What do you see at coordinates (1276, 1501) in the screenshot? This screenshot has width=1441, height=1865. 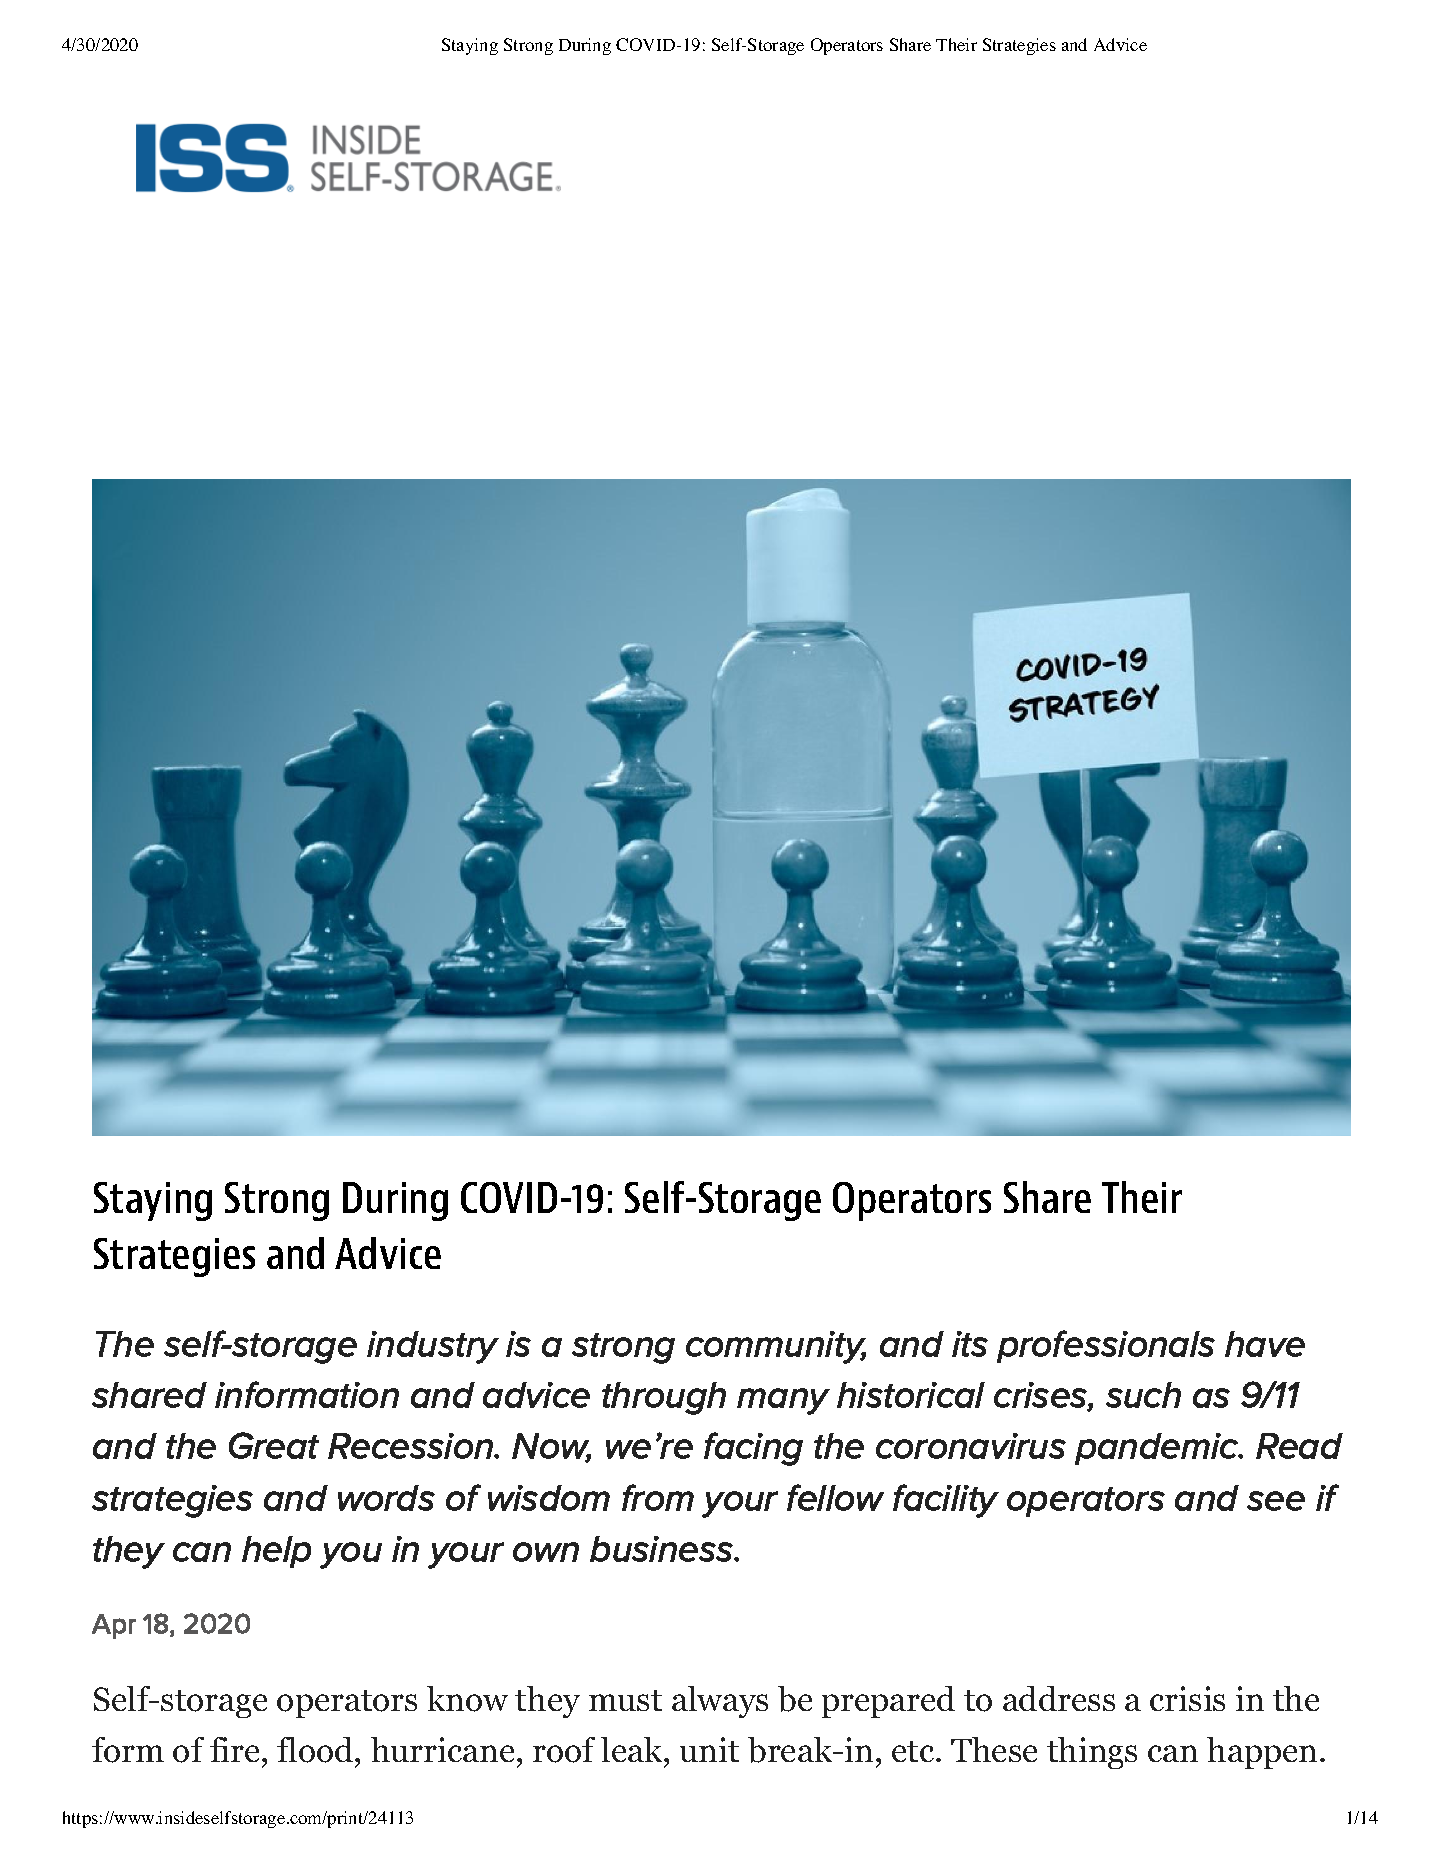 I see `see` at bounding box center [1276, 1501].
